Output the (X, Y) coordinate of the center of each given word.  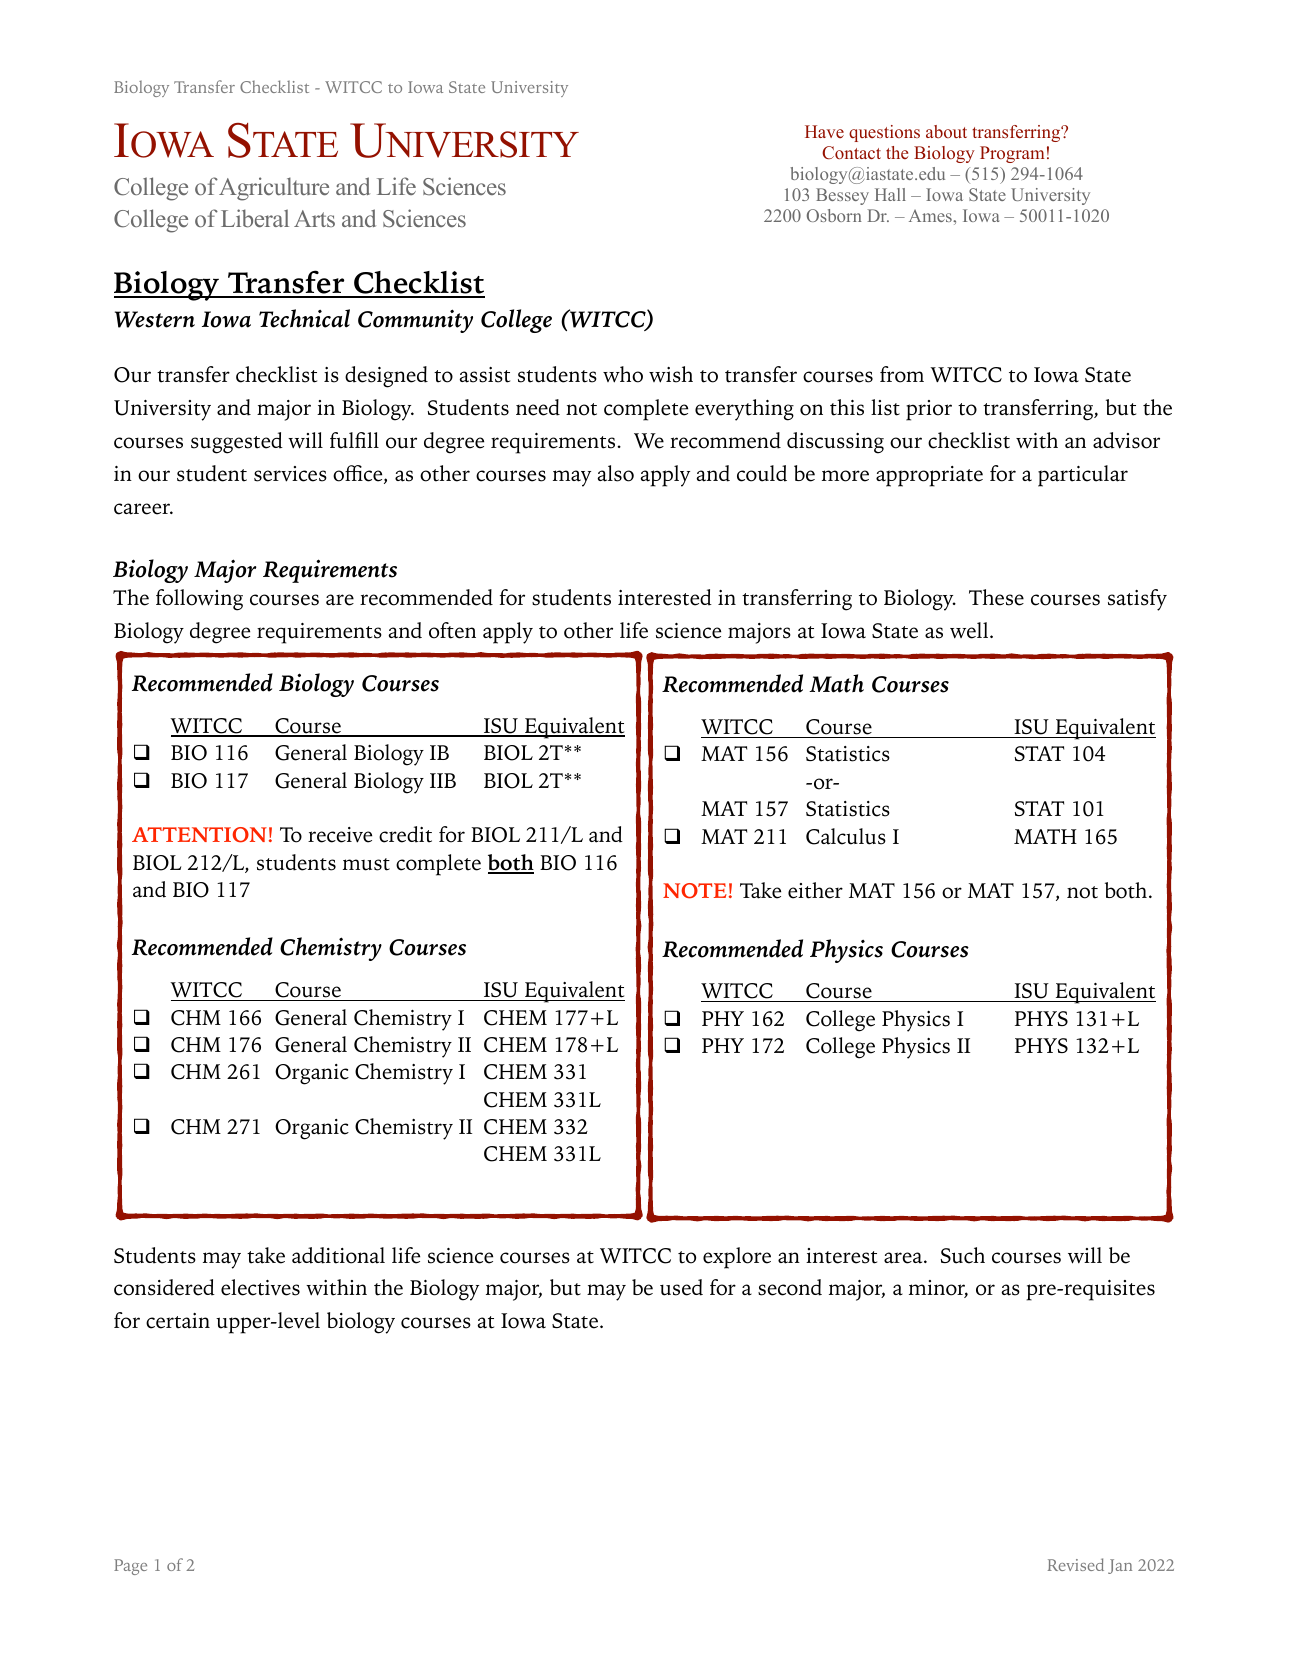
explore (737, 1258)
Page (130, 1567)
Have (824, 131)
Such (962, 1255)
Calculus (846, 836)
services (290, 474)
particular (1083, 476)
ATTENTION (199, 835)
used (681, 1287)
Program (1012, 154)
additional (338, 1255)
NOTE (695, 891)
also (615, 473)
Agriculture (274, 189)
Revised (1076, 1564)
